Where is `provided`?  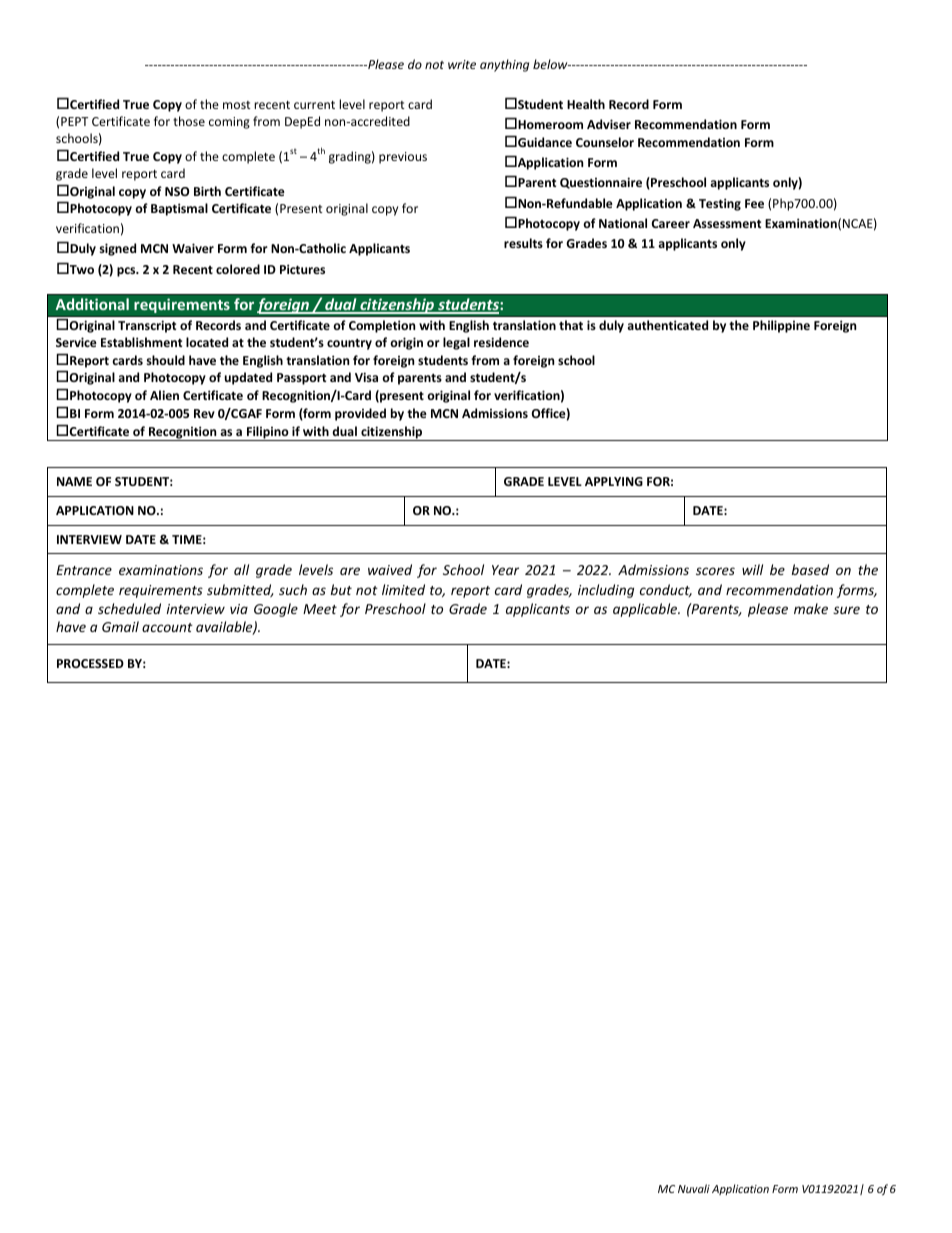 provided is located at coordinates (360, 414).
